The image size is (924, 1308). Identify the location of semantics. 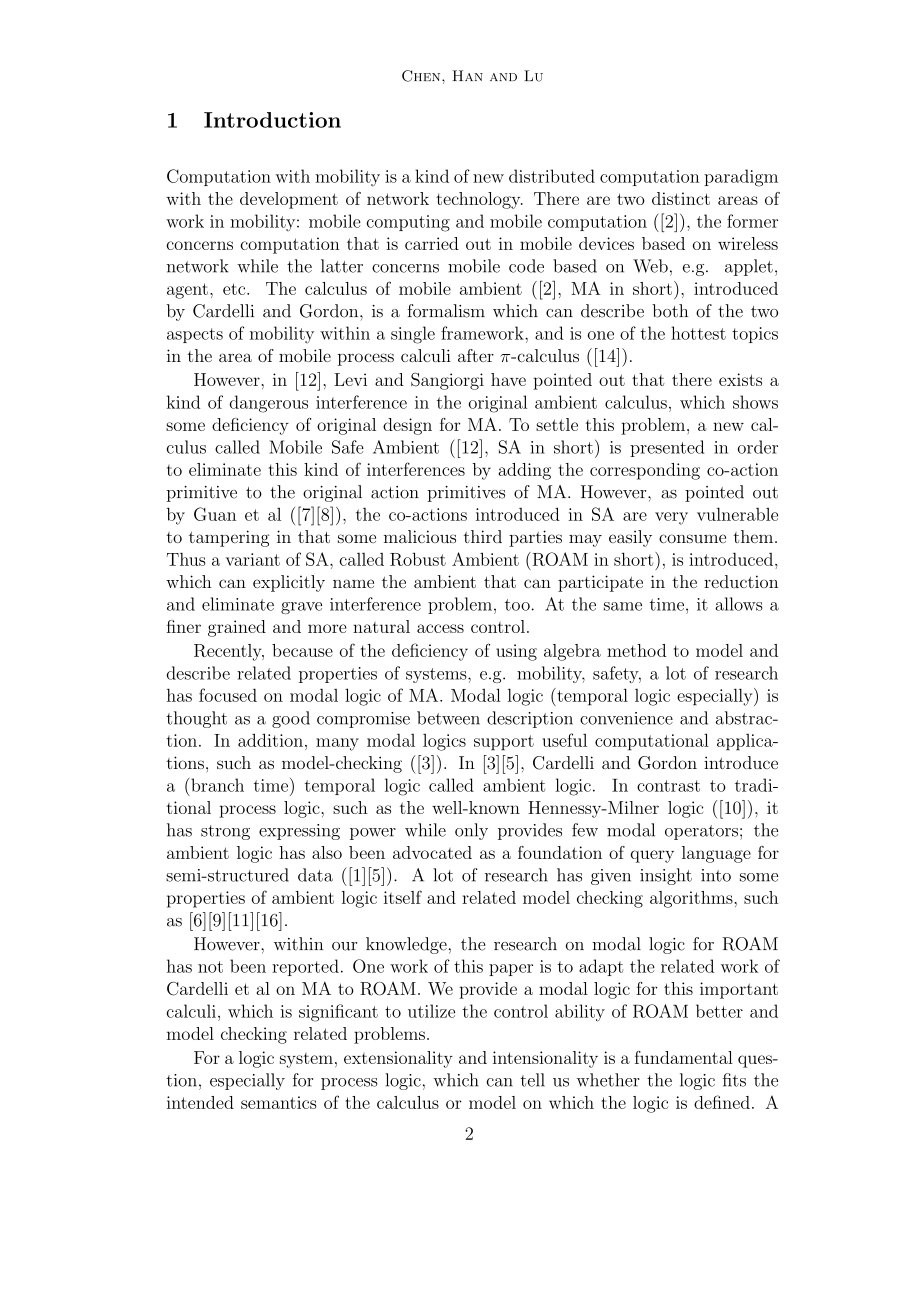
(279, 1102).
